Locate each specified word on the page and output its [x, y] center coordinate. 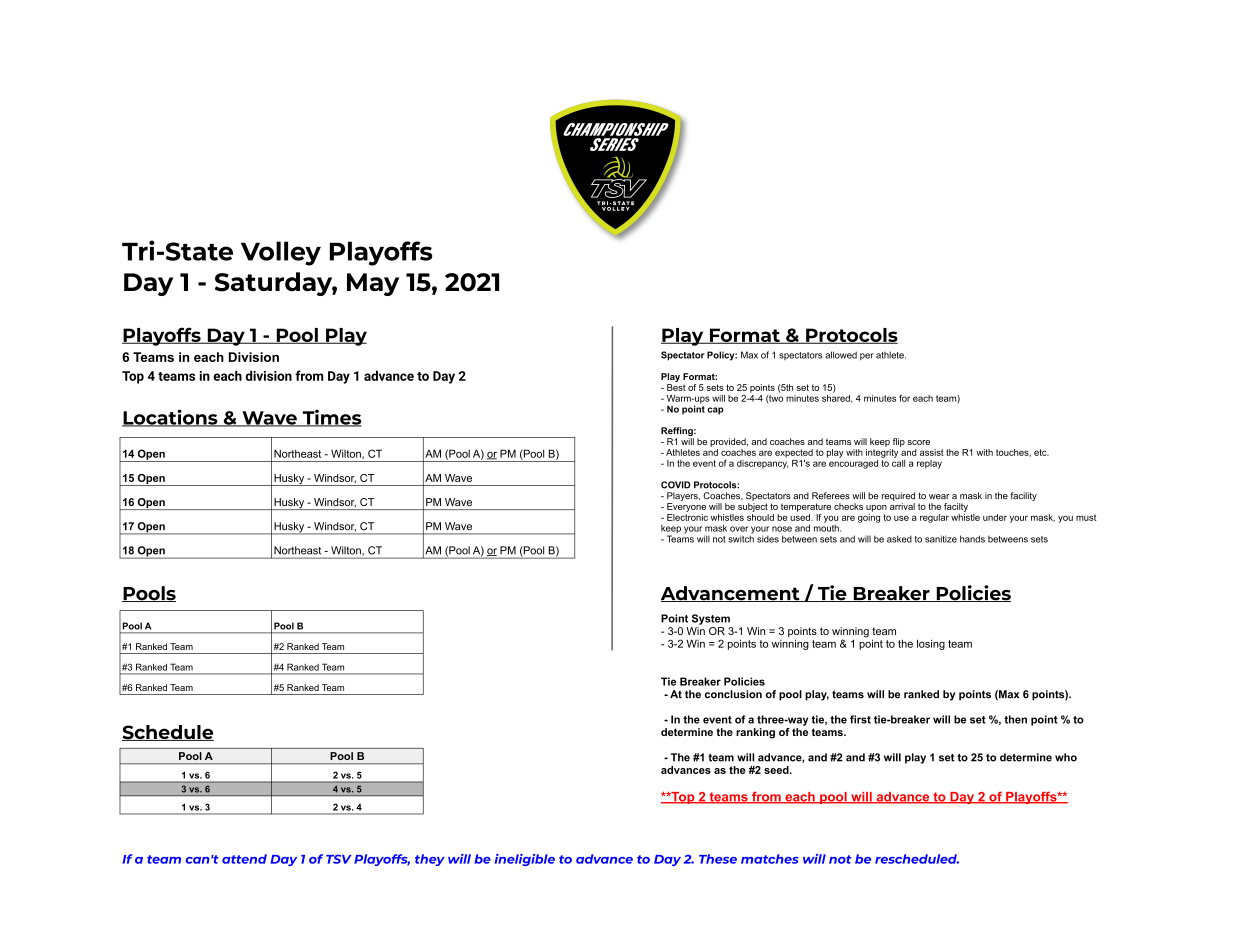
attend [244, 859]
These [718, 859]
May [373, 284]
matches [770, 859]
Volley [281, 253]
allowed [841, 355]
